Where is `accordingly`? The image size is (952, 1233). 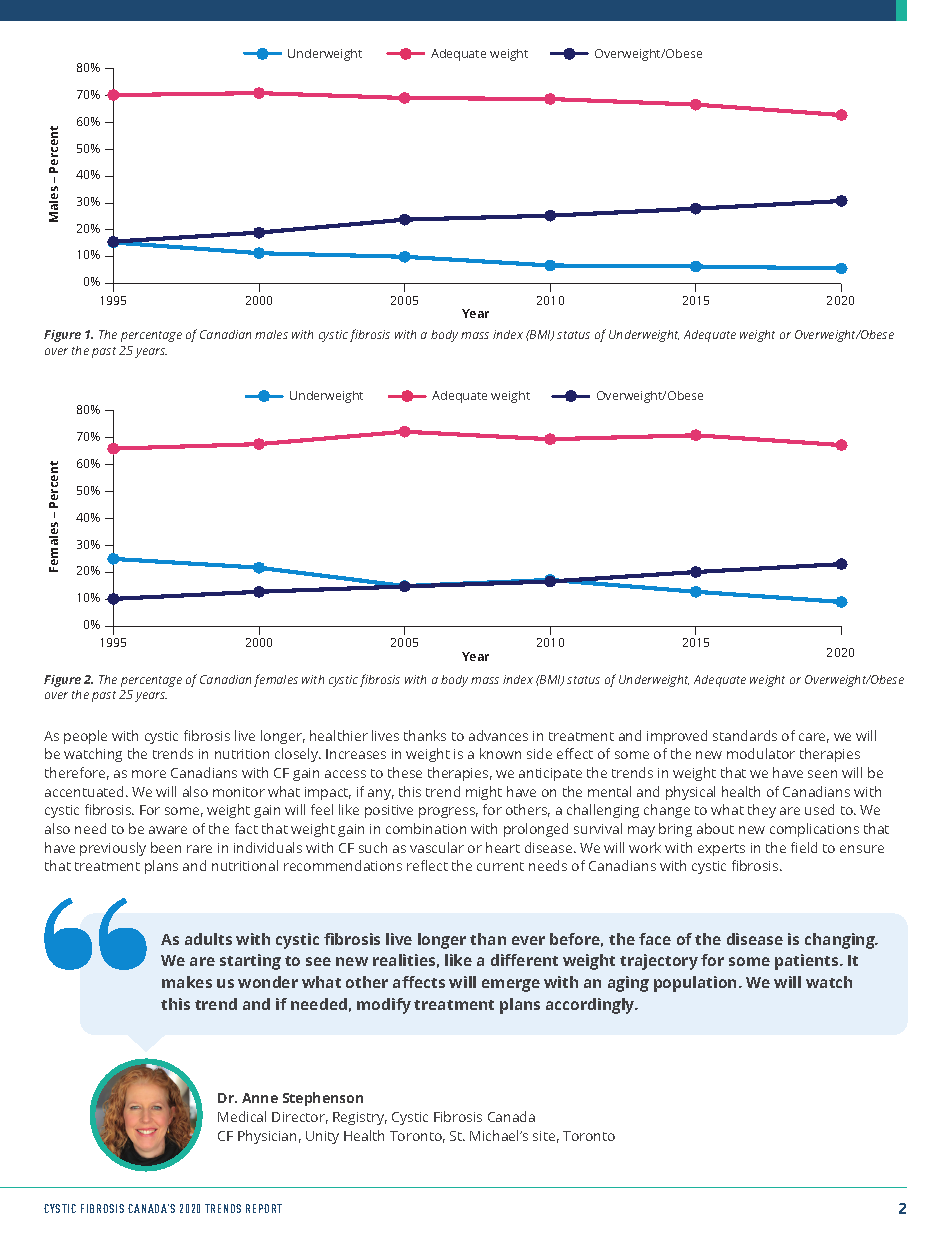 accordingly is located at coordinates (591, 1006).
